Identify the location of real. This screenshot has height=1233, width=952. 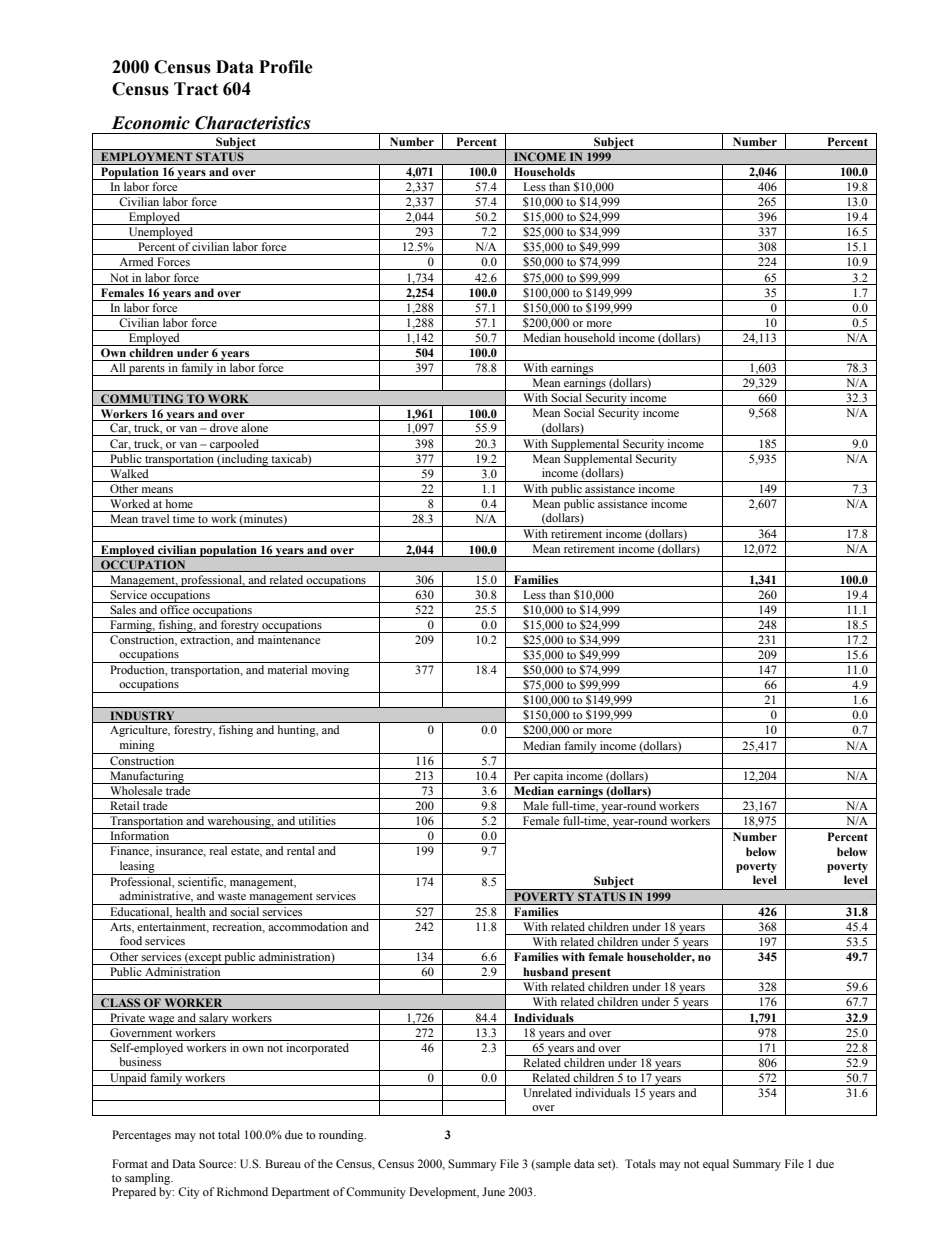
(218, 850).
